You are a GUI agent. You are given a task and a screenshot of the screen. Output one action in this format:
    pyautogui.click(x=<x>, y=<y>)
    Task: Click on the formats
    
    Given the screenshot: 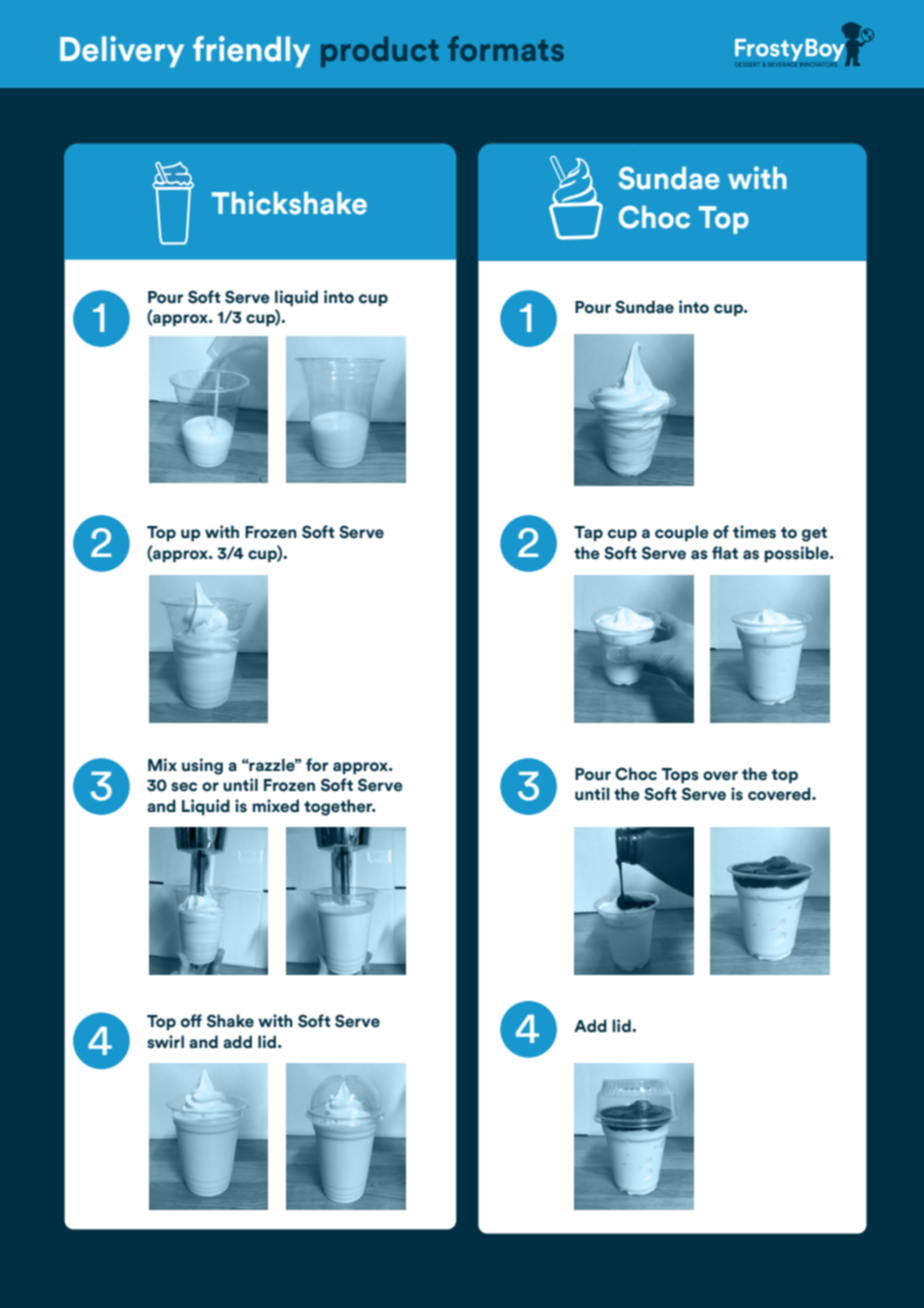 What is the action you would take?
    pyautogui.click(x=506, y=49)
